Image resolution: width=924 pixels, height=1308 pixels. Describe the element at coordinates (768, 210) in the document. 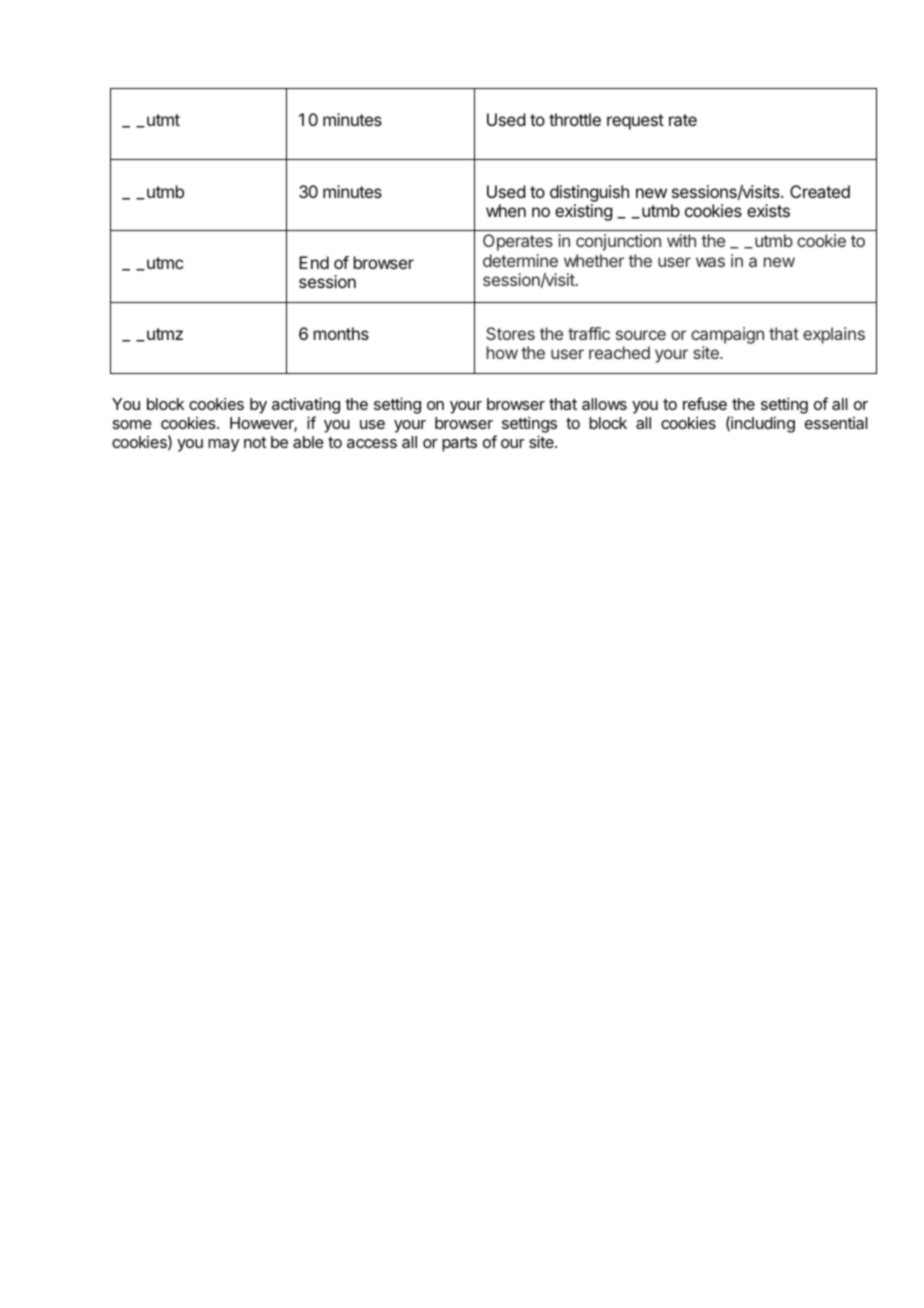

I see `exists` at that location.
